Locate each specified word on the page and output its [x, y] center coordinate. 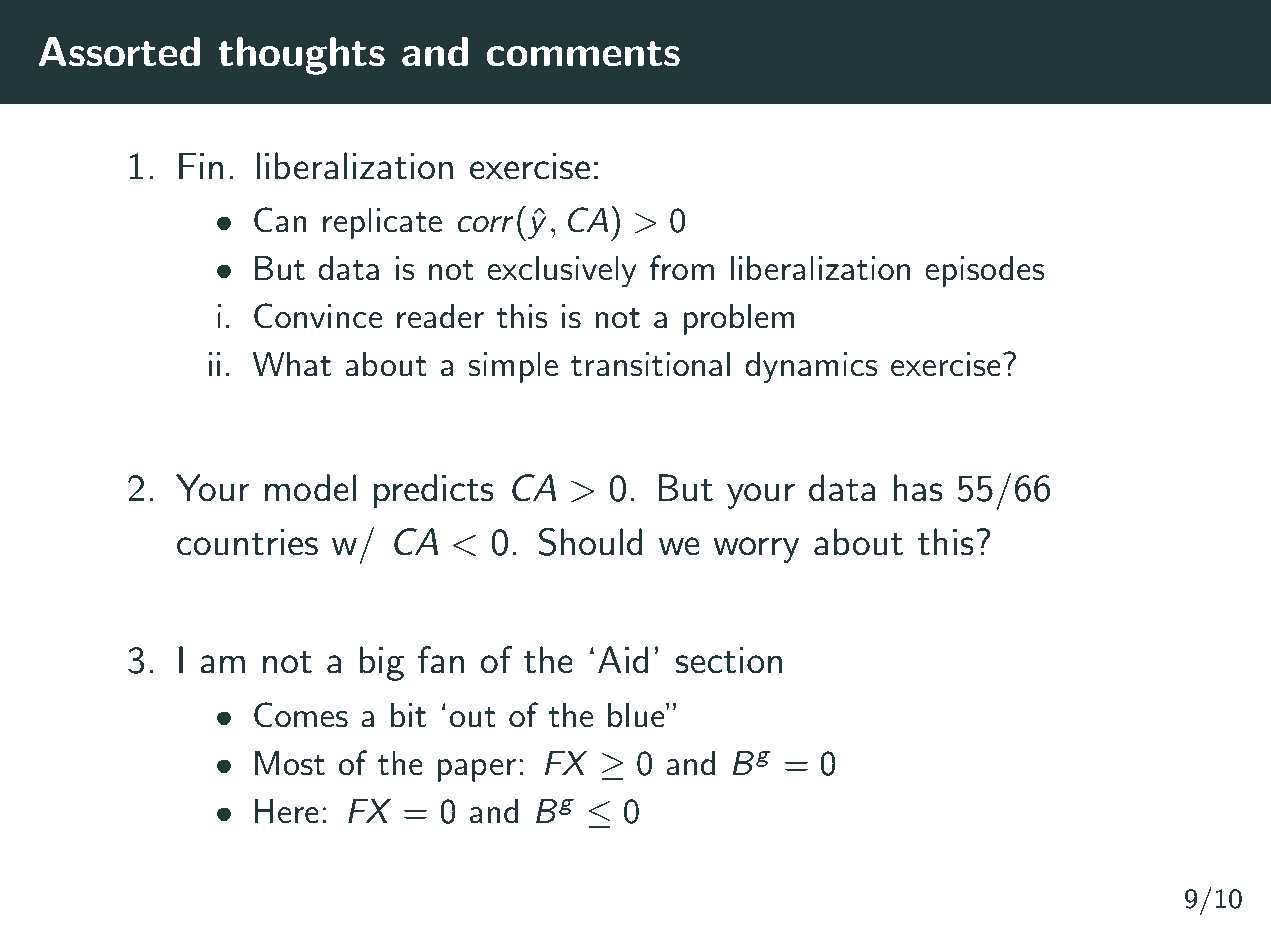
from [682, 268]
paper [476, 770]
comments [583, 54]
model [310, 488]
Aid [623, 660]
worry [756, 550]
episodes [985, 271]
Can [280, 220]
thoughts [301, 56]
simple [513, 367]
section [728, 660]
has [918, 488]
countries [247, 542]
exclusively [562, 271]
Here [287, 811]
